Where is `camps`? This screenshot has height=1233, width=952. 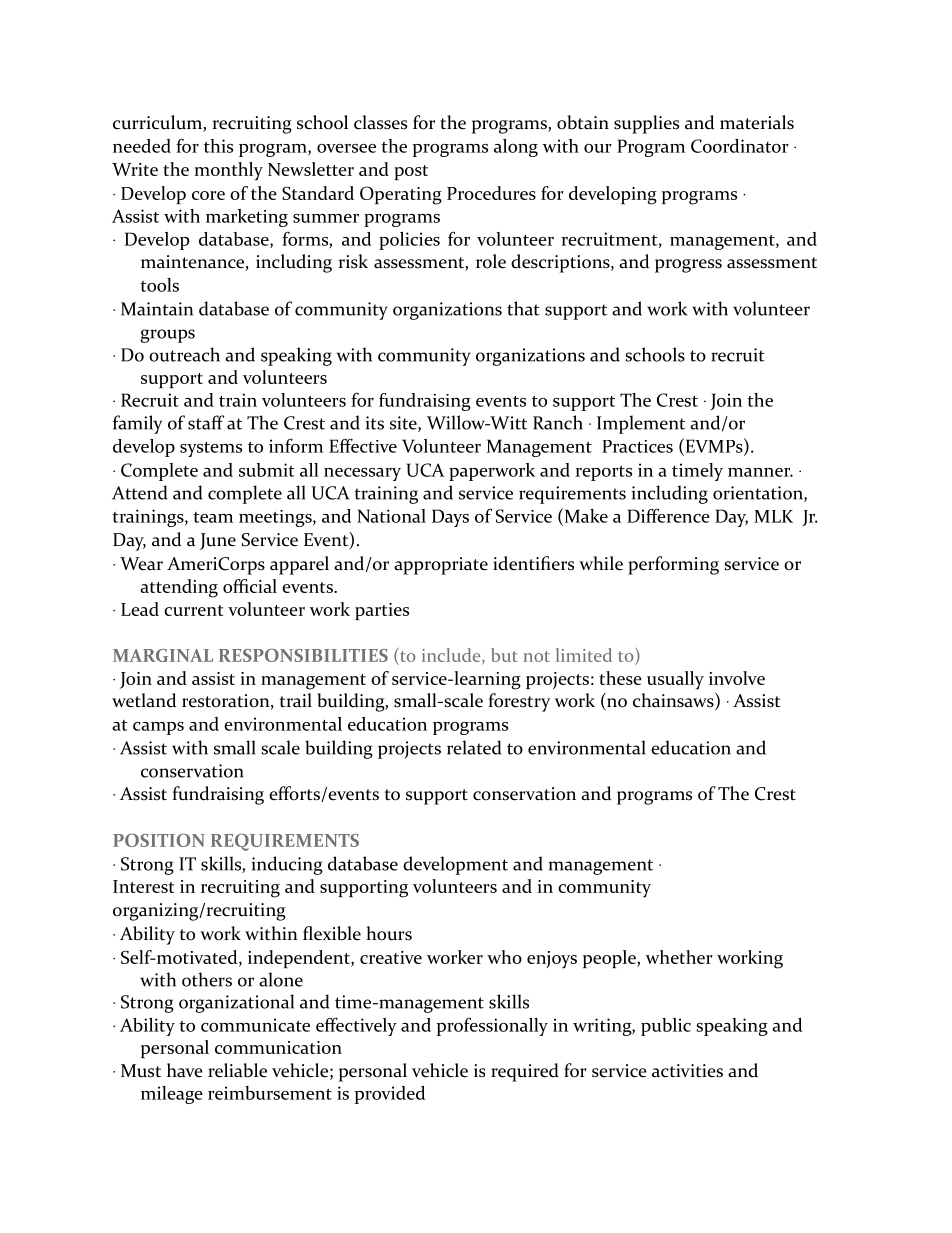
camps is located at coordinates (158, 728).
